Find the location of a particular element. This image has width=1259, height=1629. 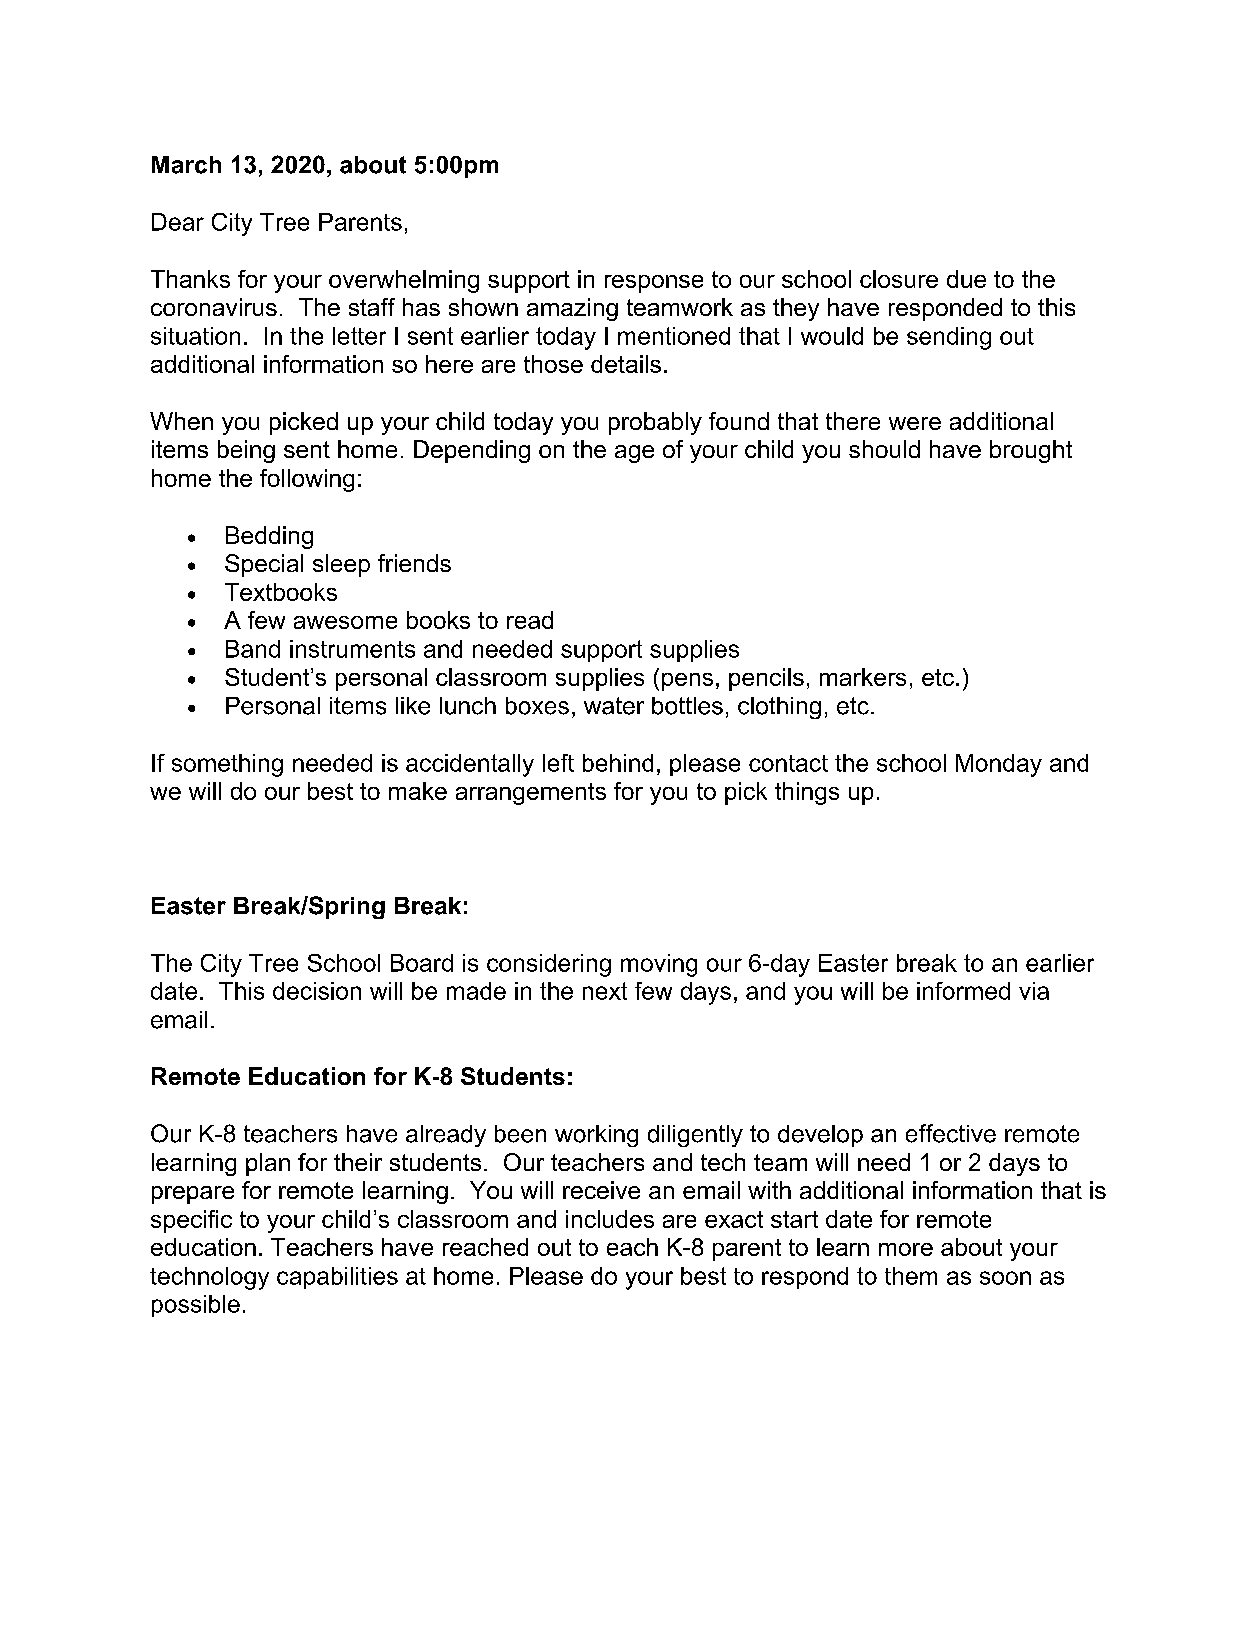

next is located at coordinates (605, 991).
